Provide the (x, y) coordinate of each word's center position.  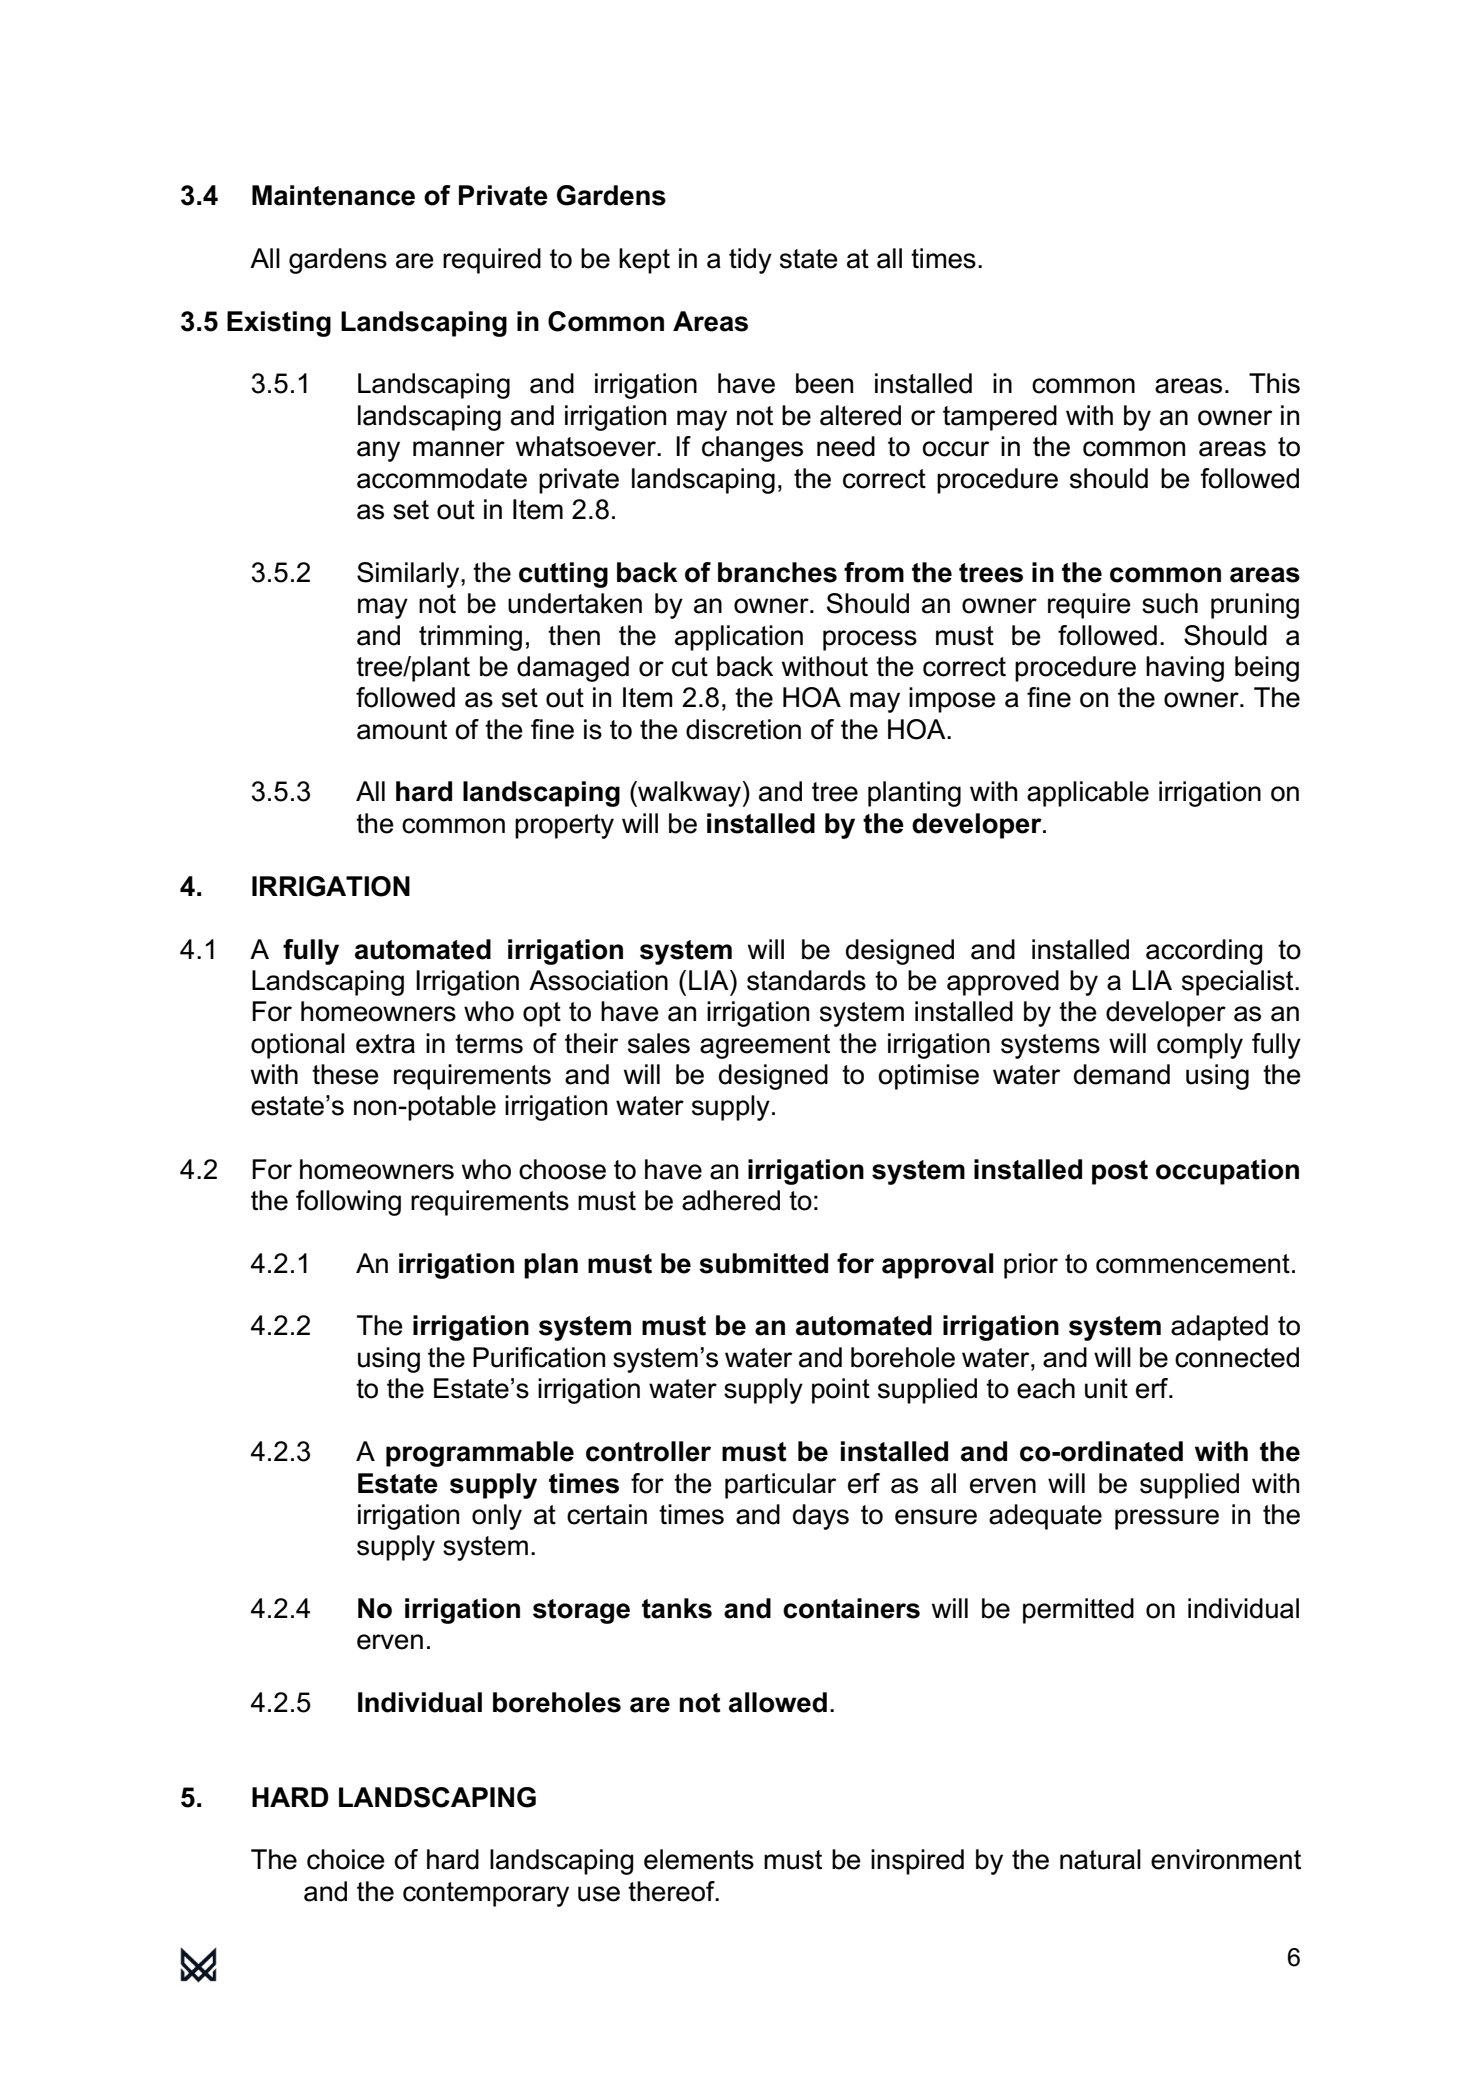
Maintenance (333, 195)
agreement (765, 1046)
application (739, 638)
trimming (470, 638)
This (1274, 383)
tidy (750, 261)
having (1185, 669)
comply (1200, 1046)
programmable (480, 1454)
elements (699, 1859)
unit (1106, 1388)
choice (346, 1859)
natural (1100, 1859)
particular (780, 1486)
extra (385, 1044)
